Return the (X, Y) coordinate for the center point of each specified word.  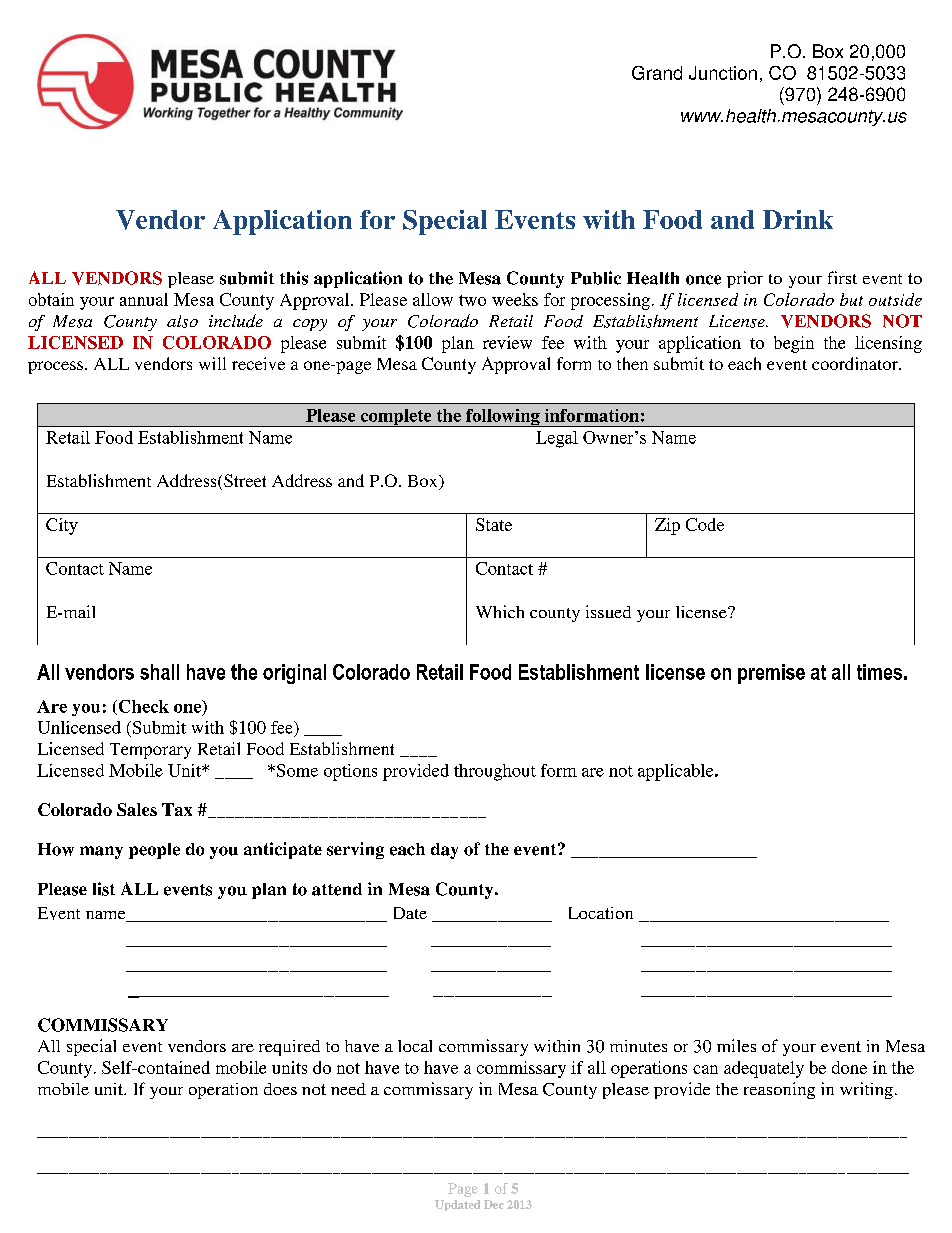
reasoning (779, 1090)
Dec (494, 1204)
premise (771, 674)
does (280, 1089)
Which (500, 611)
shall (159, 672)
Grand (657, 73)
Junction (723, 73)
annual (144, 299)
